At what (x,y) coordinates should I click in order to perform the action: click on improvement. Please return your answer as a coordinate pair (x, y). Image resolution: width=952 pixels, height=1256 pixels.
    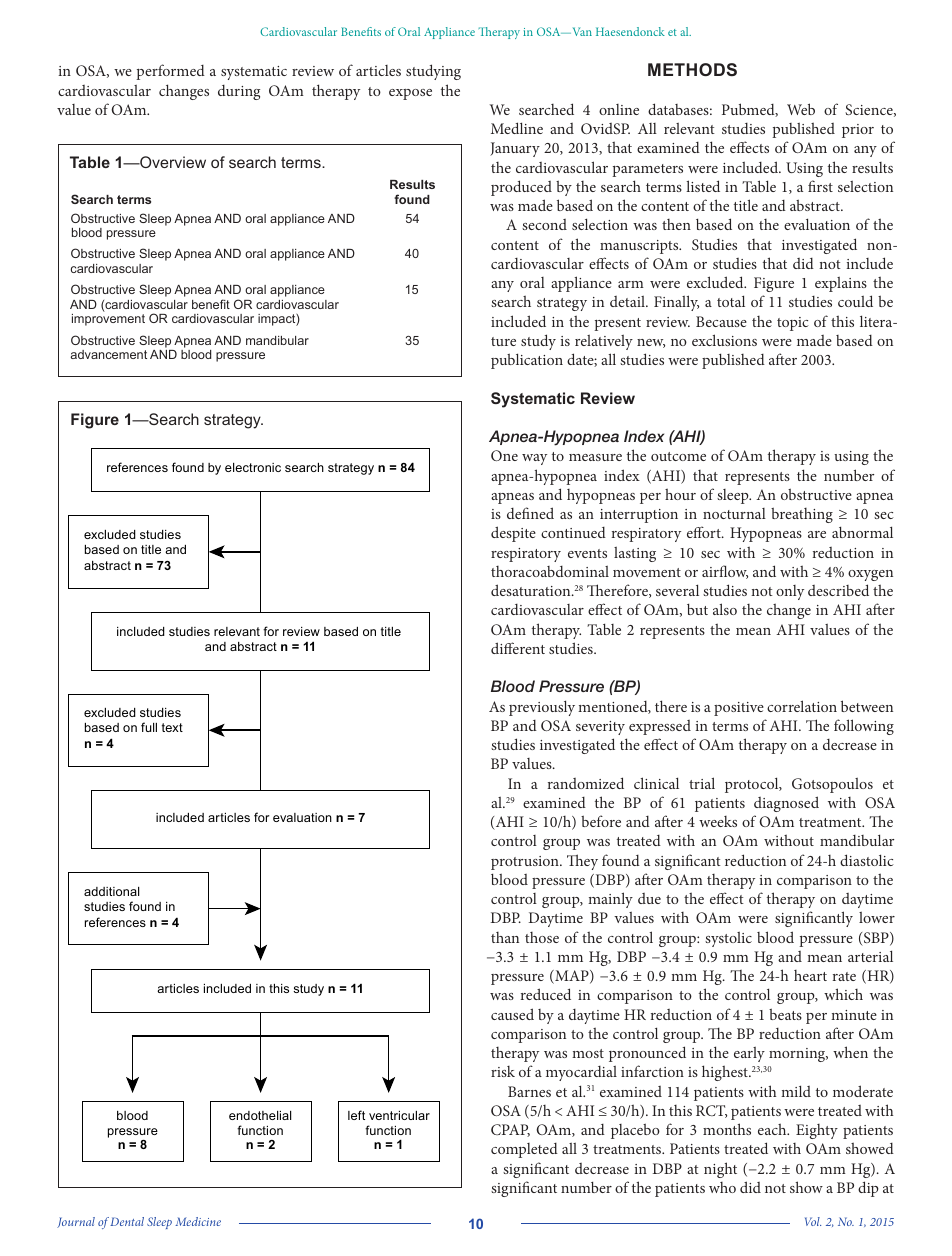
    Looking at the image, I should click on (108, 320).
